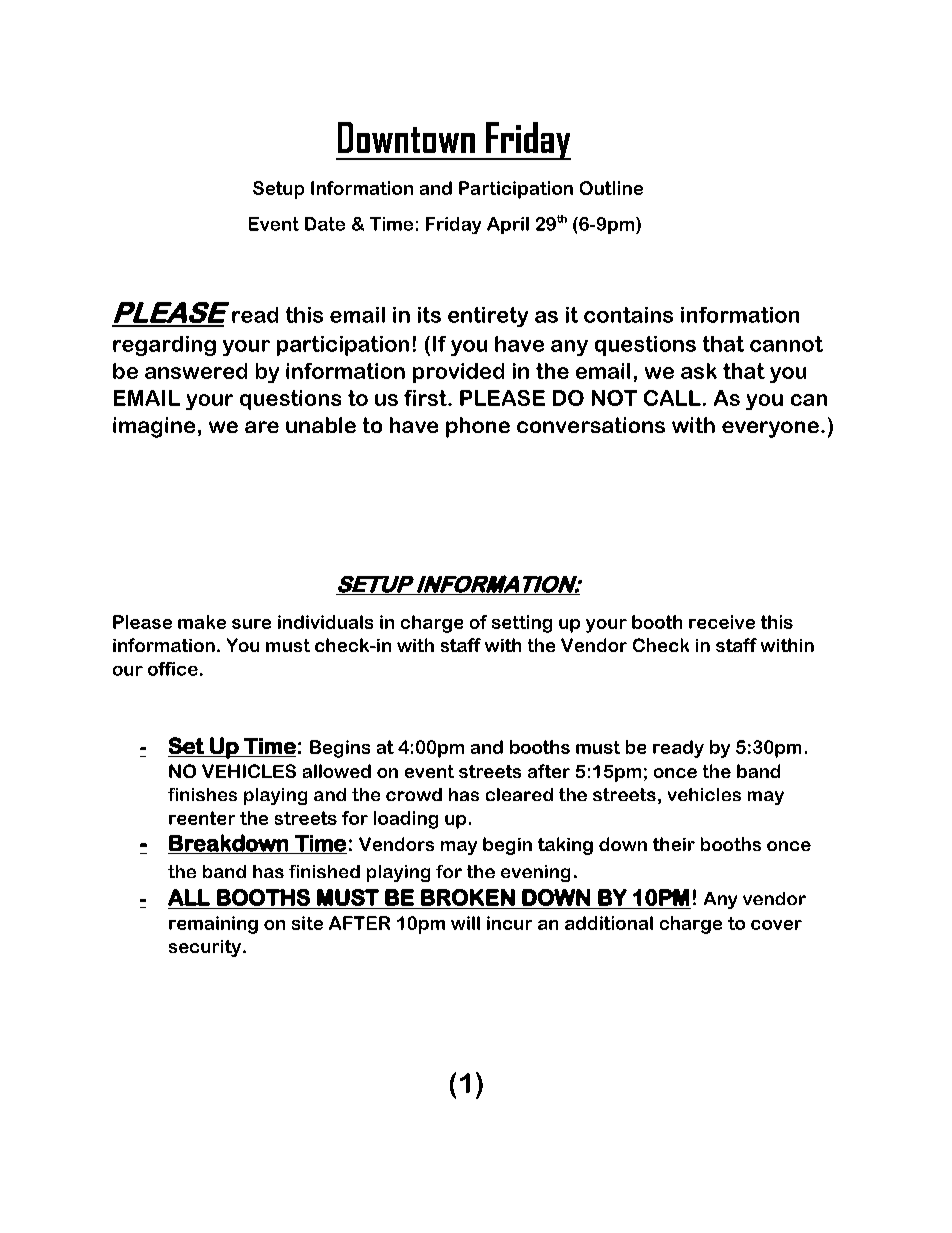 The height and width of the document is (1233, 952). What do you see at coordinates (202, 622) in the document?
I see `make` at bounding box center [202, 622].
